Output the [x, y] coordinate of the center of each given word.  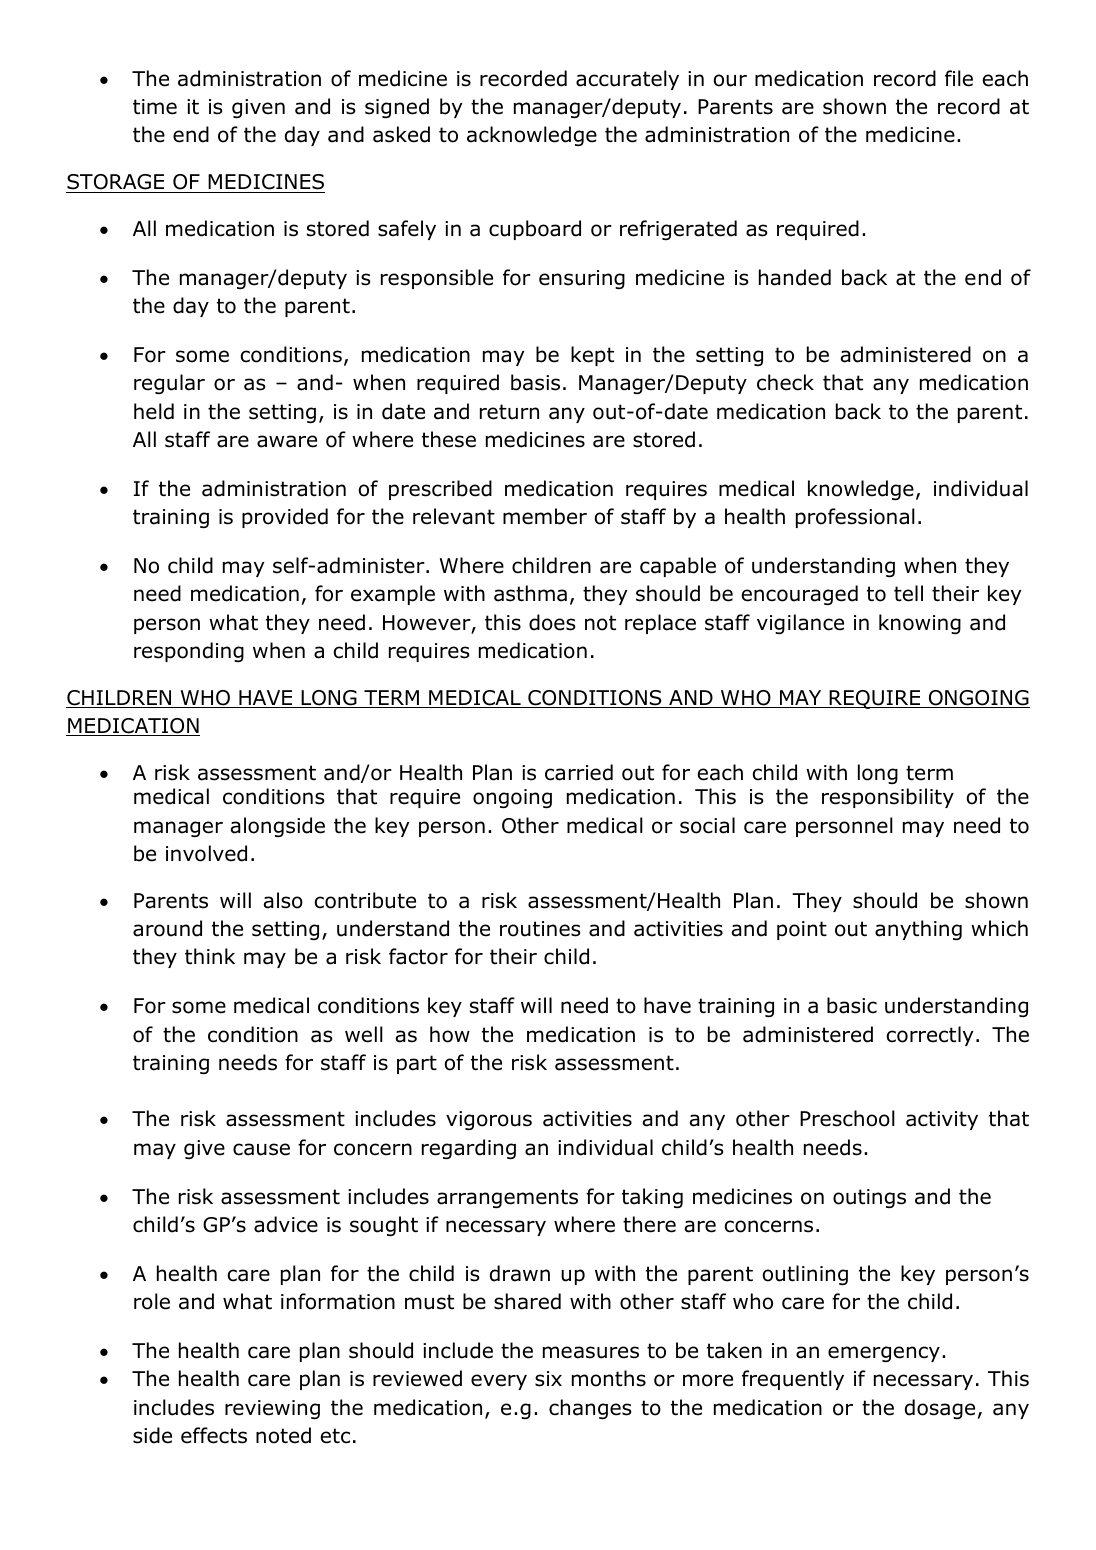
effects [214, 1435]
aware [287, 441]
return [509, 412]
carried [579, 772]
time [155, 107]
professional [855, 518]
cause [261, 1149]
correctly [930, 1036]
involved [206, 853]
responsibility [888, 798]
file [959, 78]
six [548, 1379]
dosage [940, 1409]
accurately [627, 80]
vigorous [489, 1120]
